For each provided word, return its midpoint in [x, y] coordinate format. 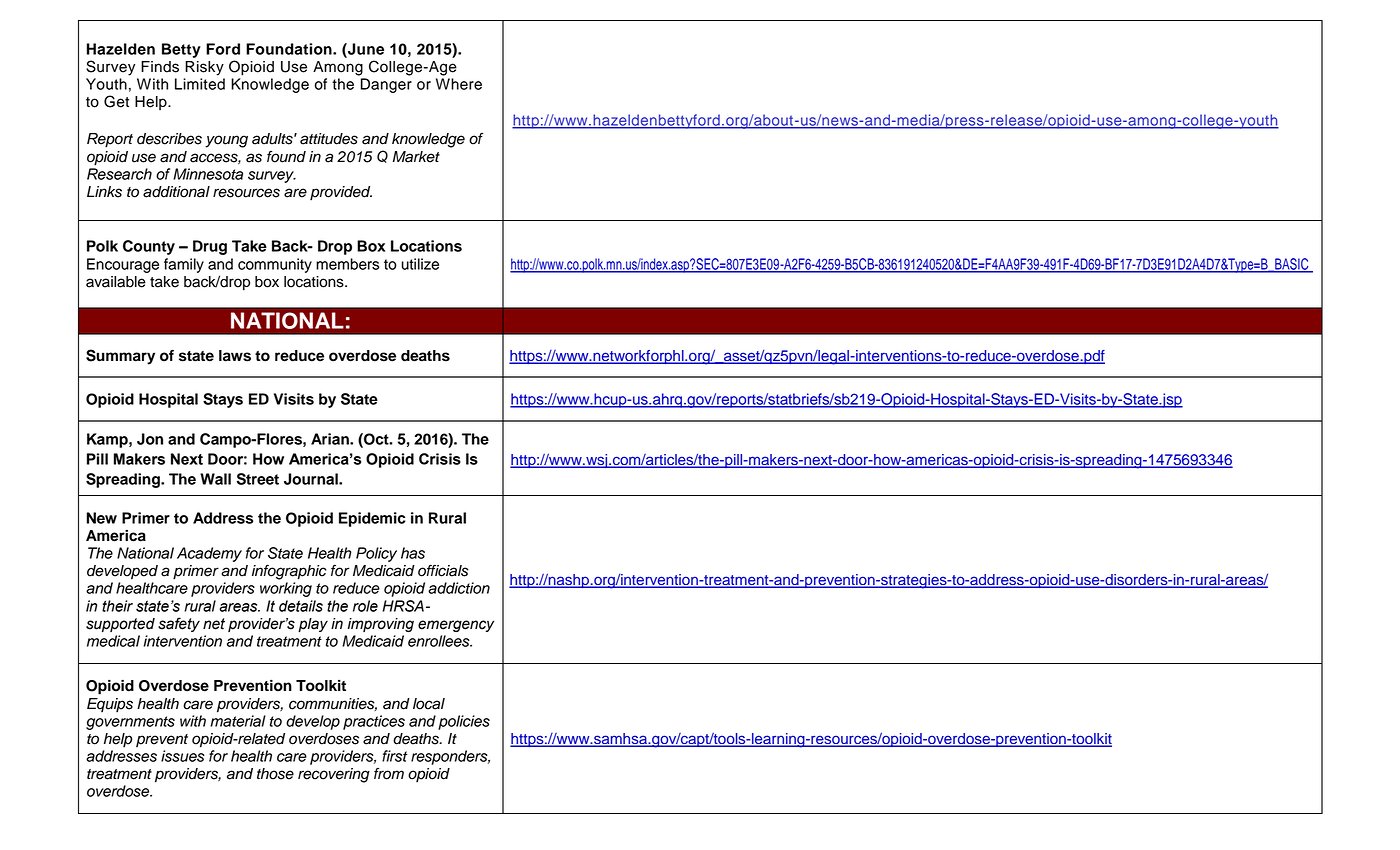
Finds [160, 67]
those [275, 774]
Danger [386, 85]
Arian [331, 439]
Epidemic [372, 519]
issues [183, 756]
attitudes [329, 139]
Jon [150, 439]
